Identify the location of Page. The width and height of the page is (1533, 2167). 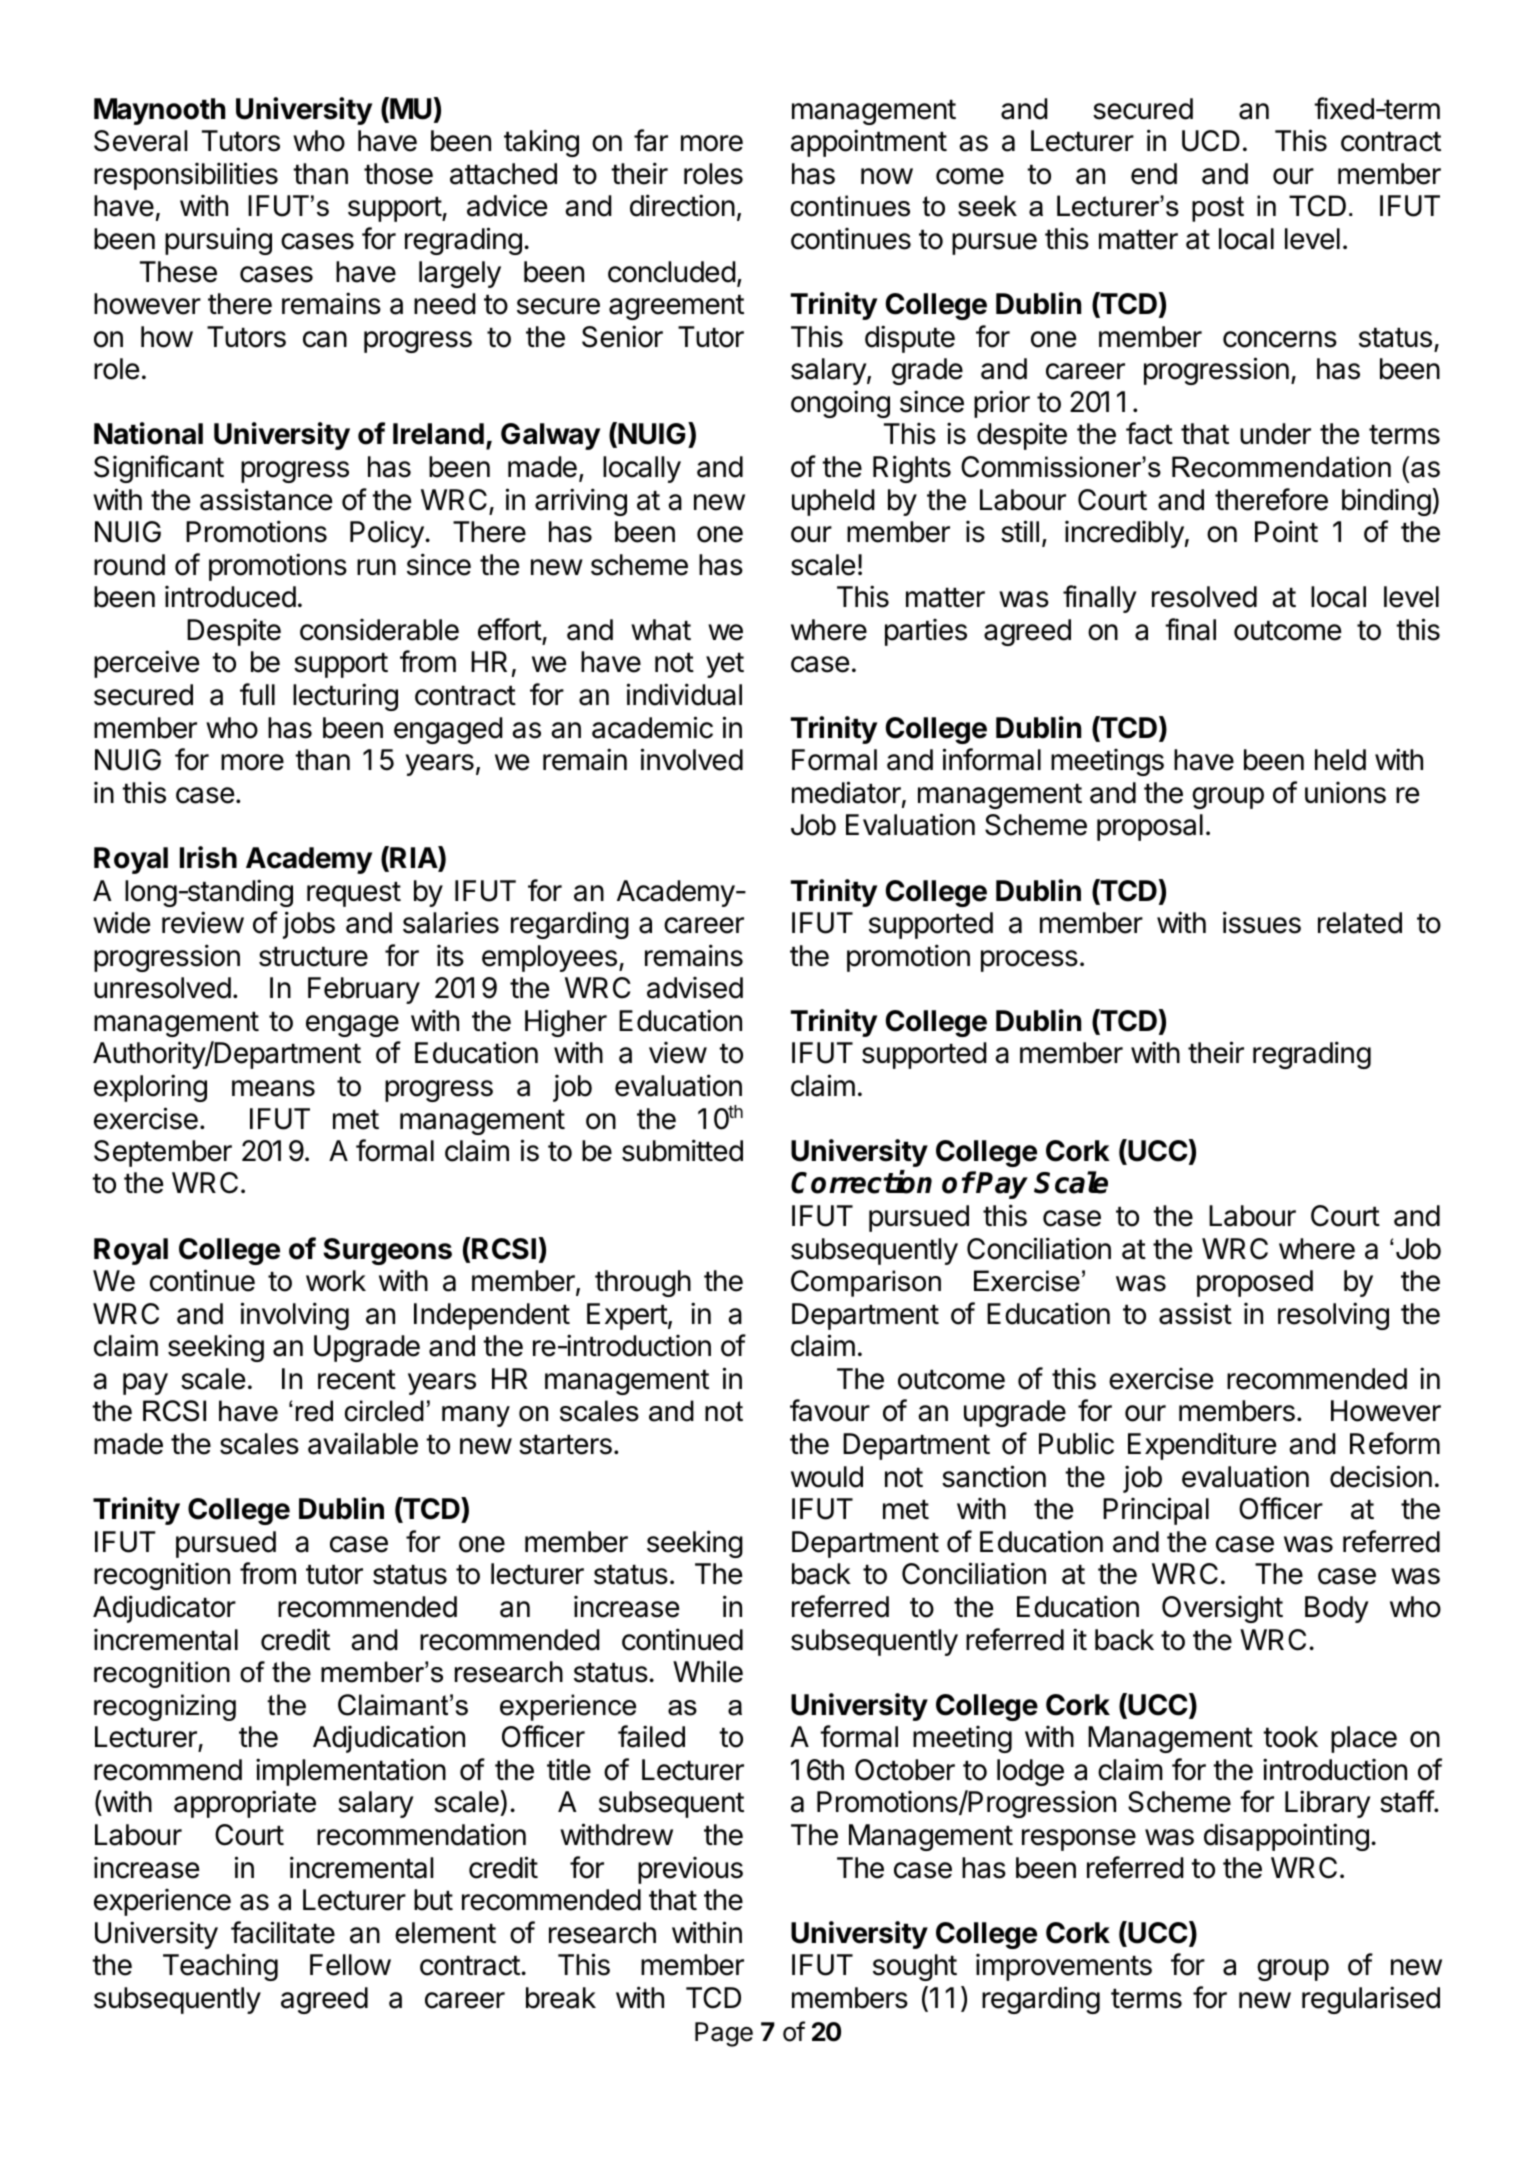
(724, 2034).
